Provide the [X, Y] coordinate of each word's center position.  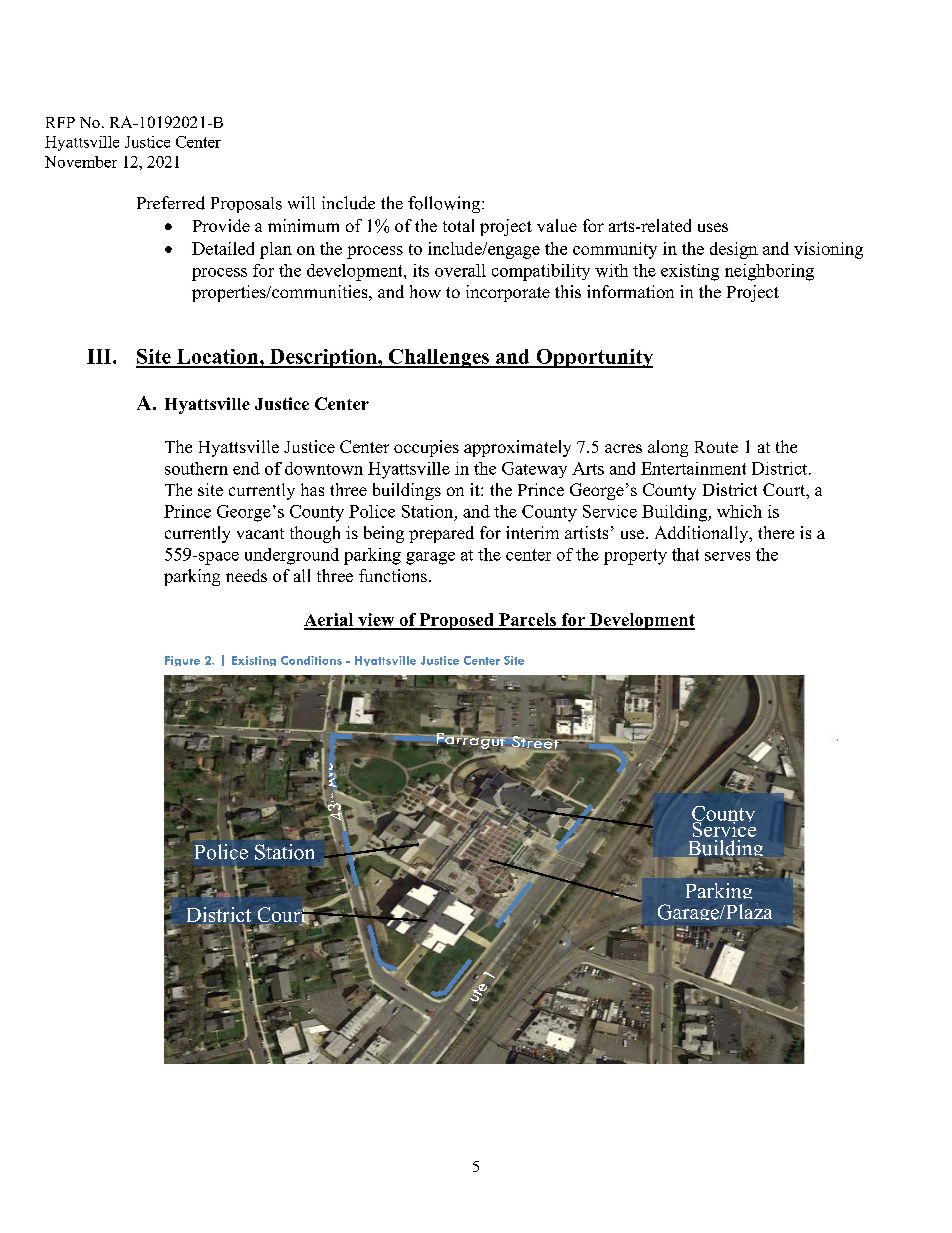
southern [196, 468]
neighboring [769, 272]
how [425, 291]
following [445, 204]
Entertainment [693, 468]
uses [713, 227]
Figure [182, 661]
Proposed [456, 621]
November [81, 162]
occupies [426, 448]
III [100, 356]
